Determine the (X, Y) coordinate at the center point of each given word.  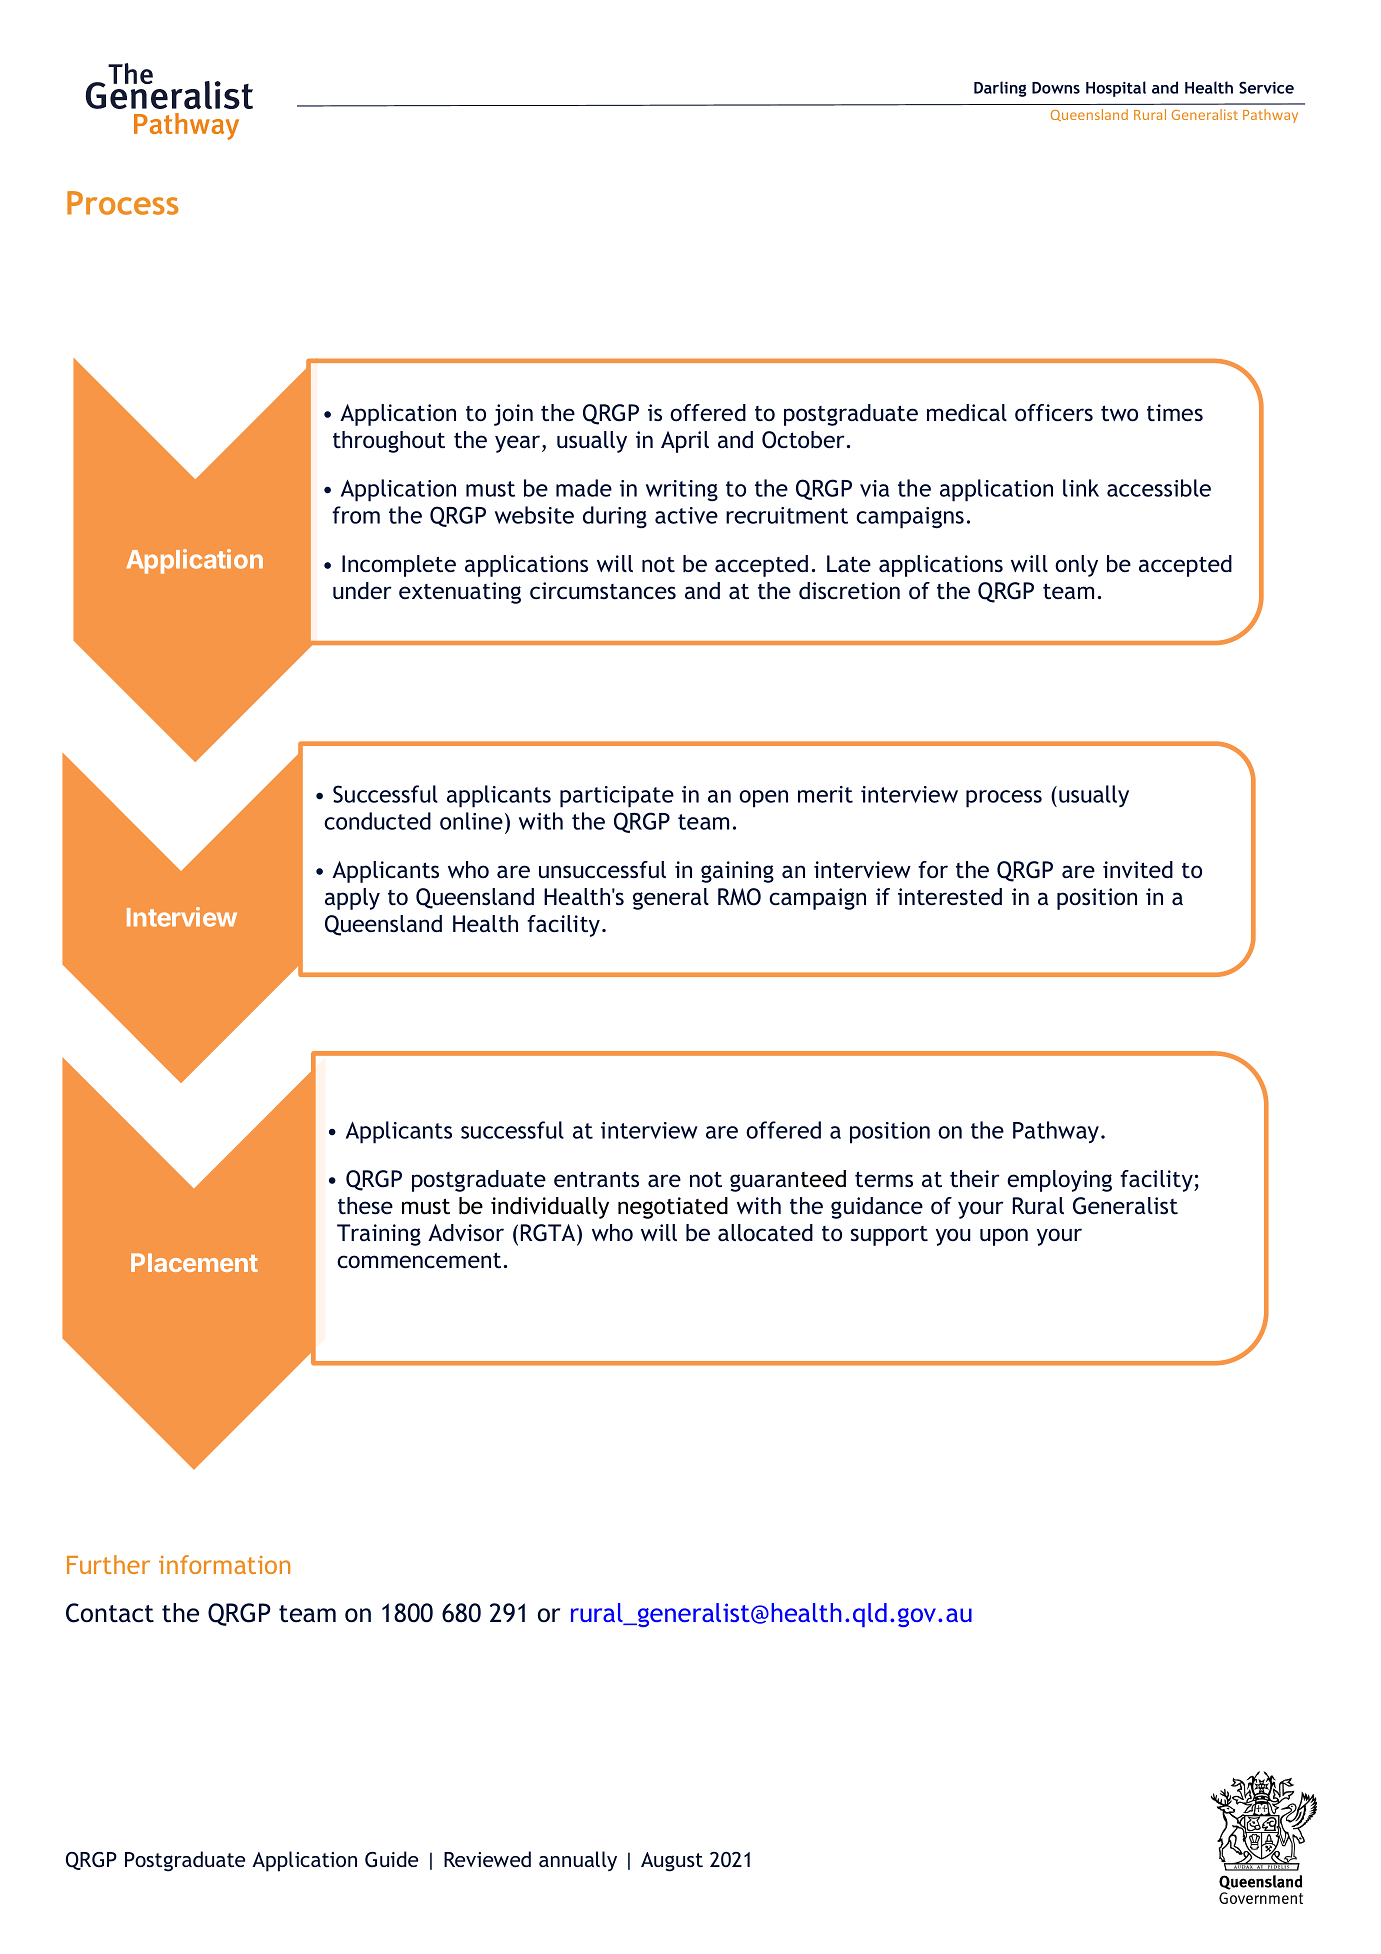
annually (578, 1861)
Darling (1000, 89)
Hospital (1116, 89)
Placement (194, 1262)
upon (1004, 1237)
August (672, 1862)
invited (1138, 869)
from (356, 515)
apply (352, 899)
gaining (737, 872)
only (1076, 566)
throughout (389, 442)
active (686, 515)
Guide (392, 1859)
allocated (765, 1232)
